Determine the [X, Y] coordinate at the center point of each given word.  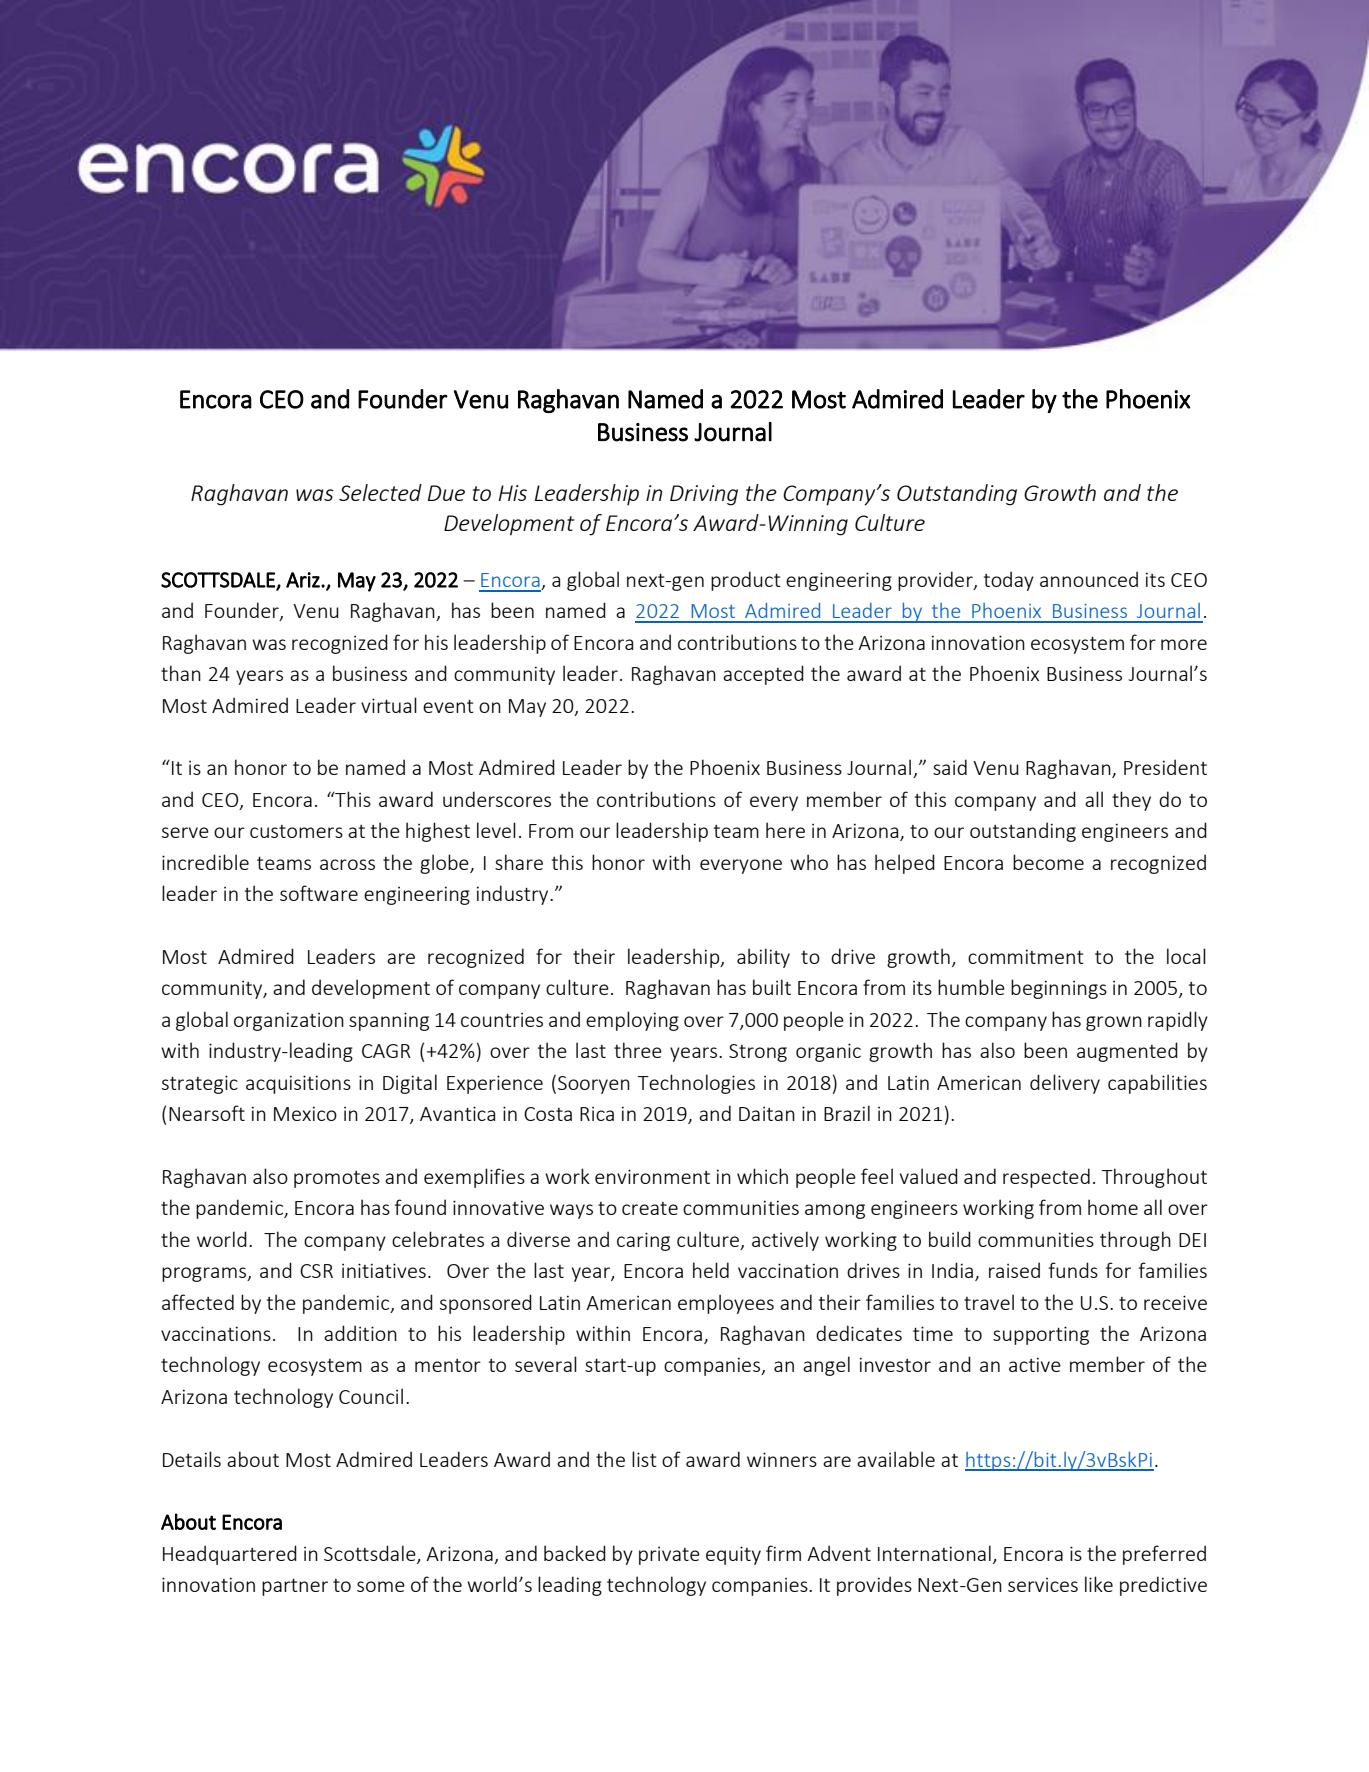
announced [1089, 579]
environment [652, 1176]
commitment [1026, 956]
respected [1046, 1178]
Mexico [305, 1113]
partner [295, 1587]
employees [726, 1304]
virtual [389, 705]
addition [360, 1333]
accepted [763, 675]
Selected [380, 492]
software [319, 893]
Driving [704, 495]
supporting [1041, 1335]
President [1165, 767]
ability [763, 958]
